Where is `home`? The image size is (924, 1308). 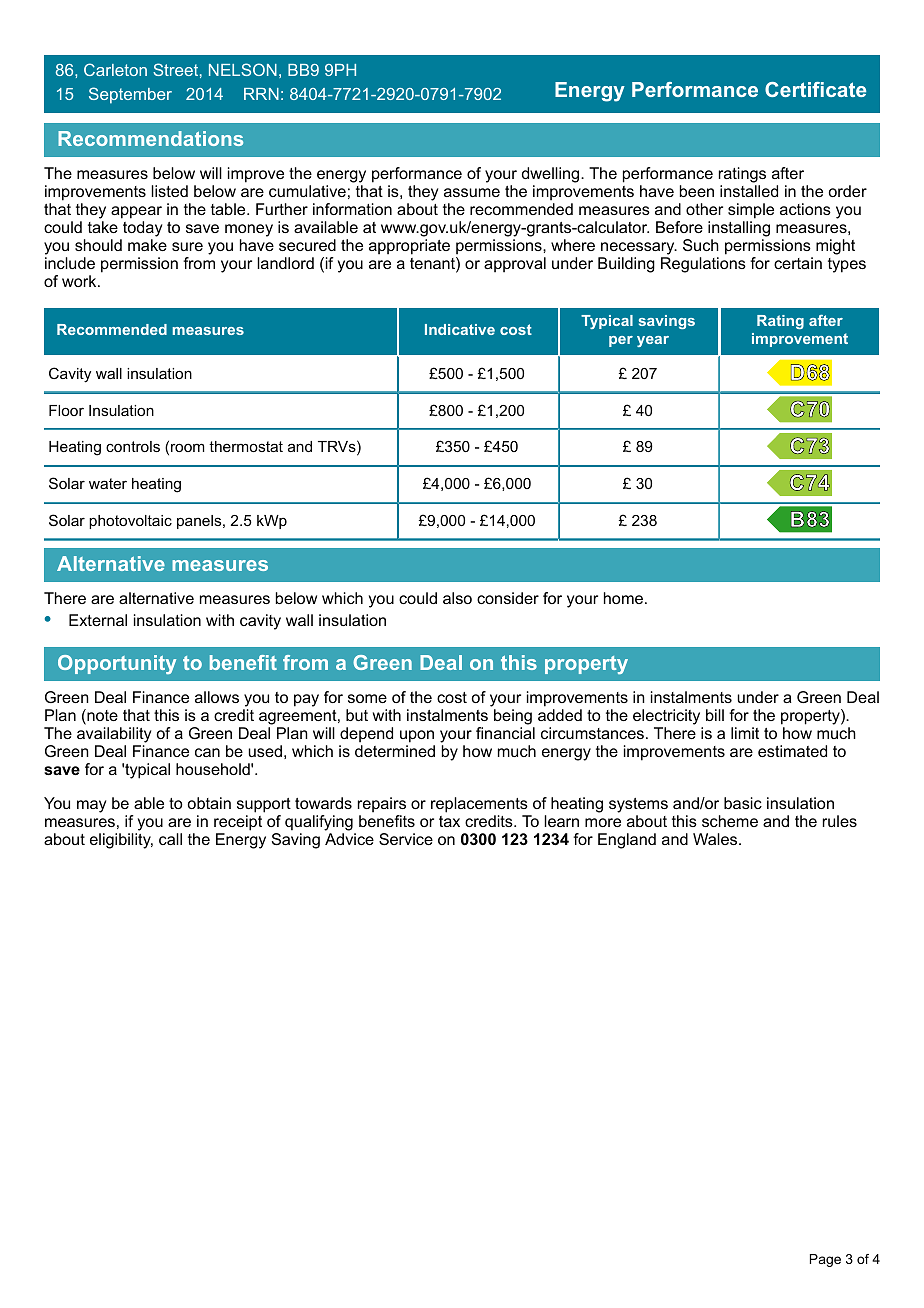
home is located at coordinates (623, 598).
